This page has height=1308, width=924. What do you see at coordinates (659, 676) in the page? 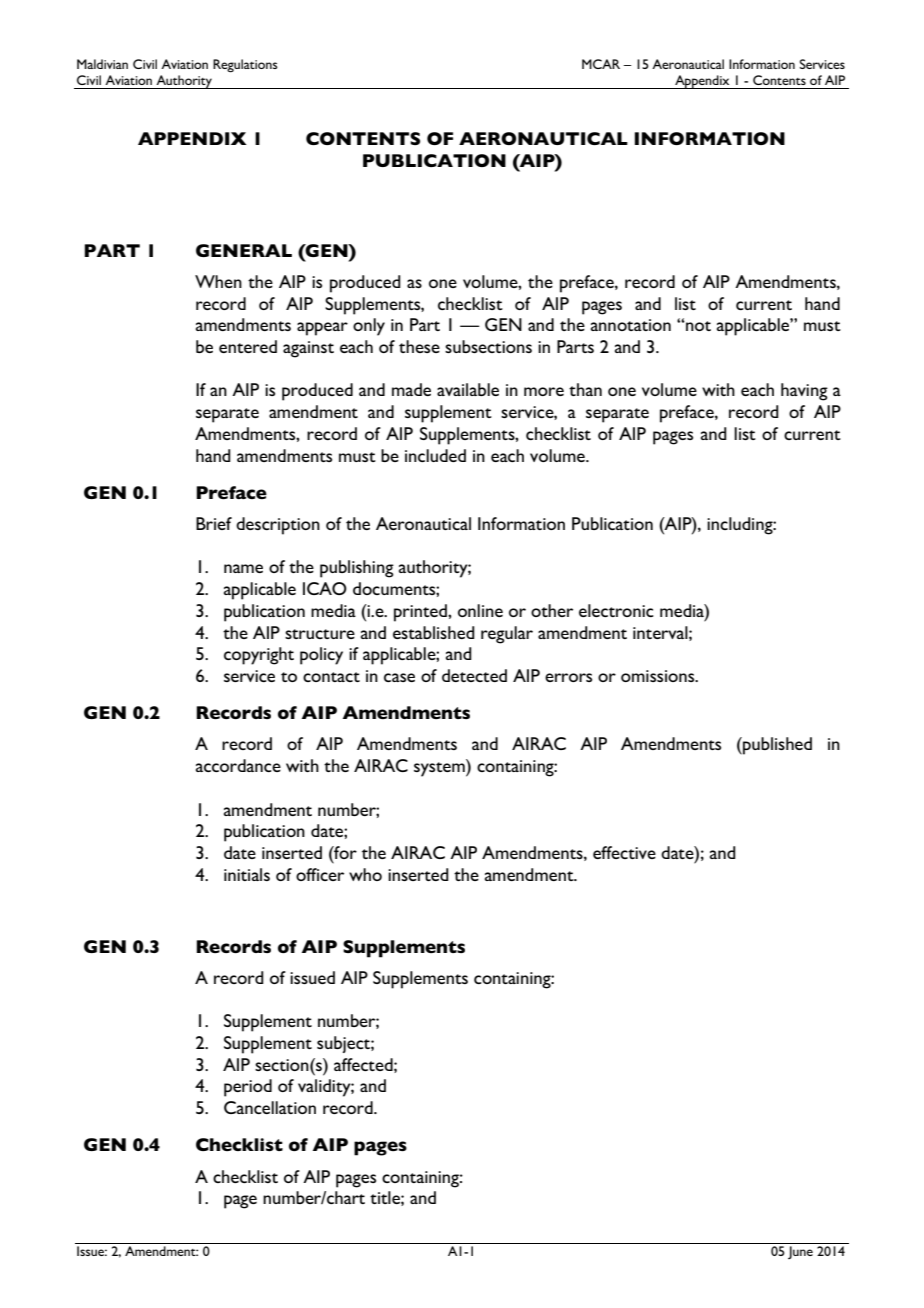
I see `omissions` at bounding box center [659, 676].
